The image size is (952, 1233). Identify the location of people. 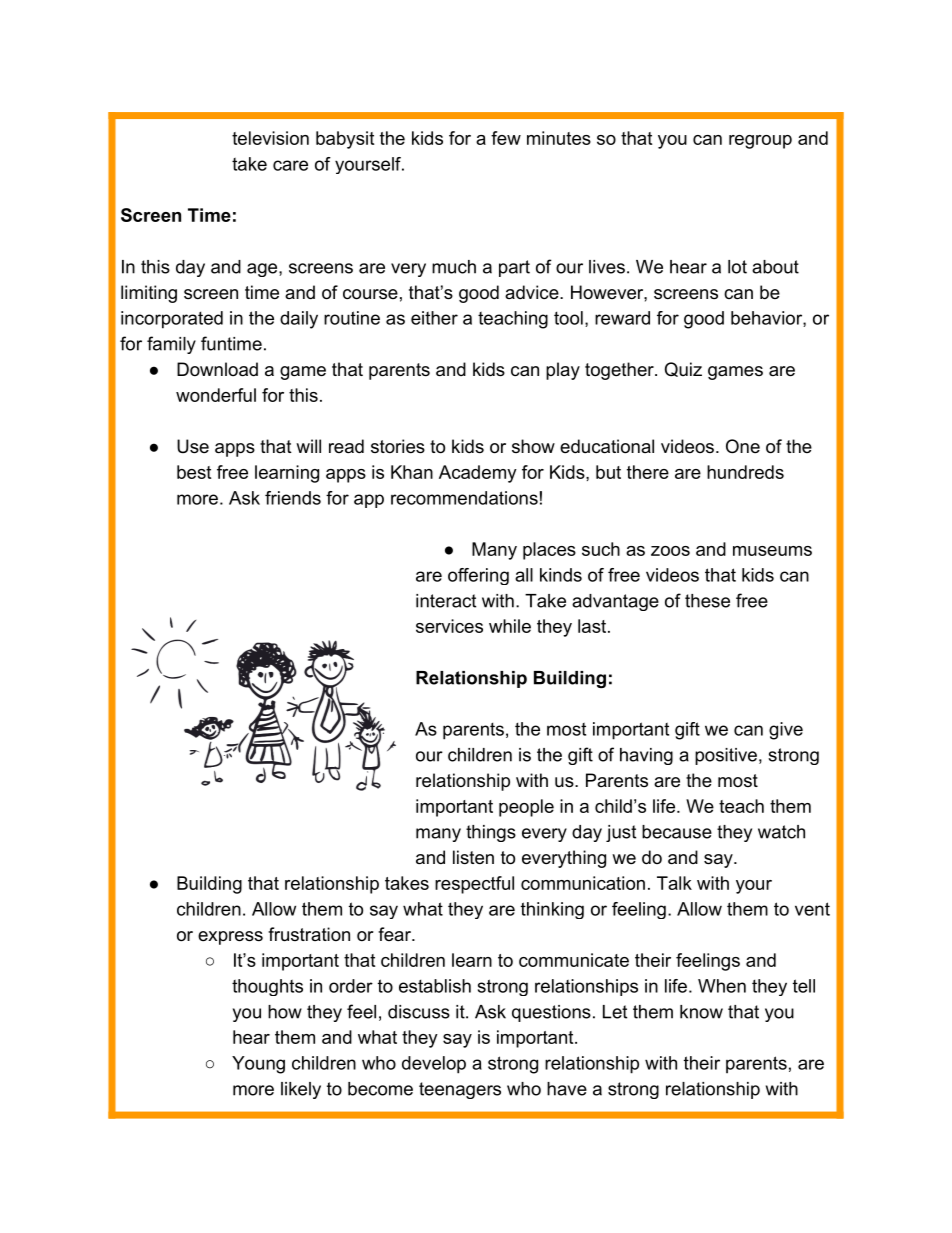
(526, 808).
